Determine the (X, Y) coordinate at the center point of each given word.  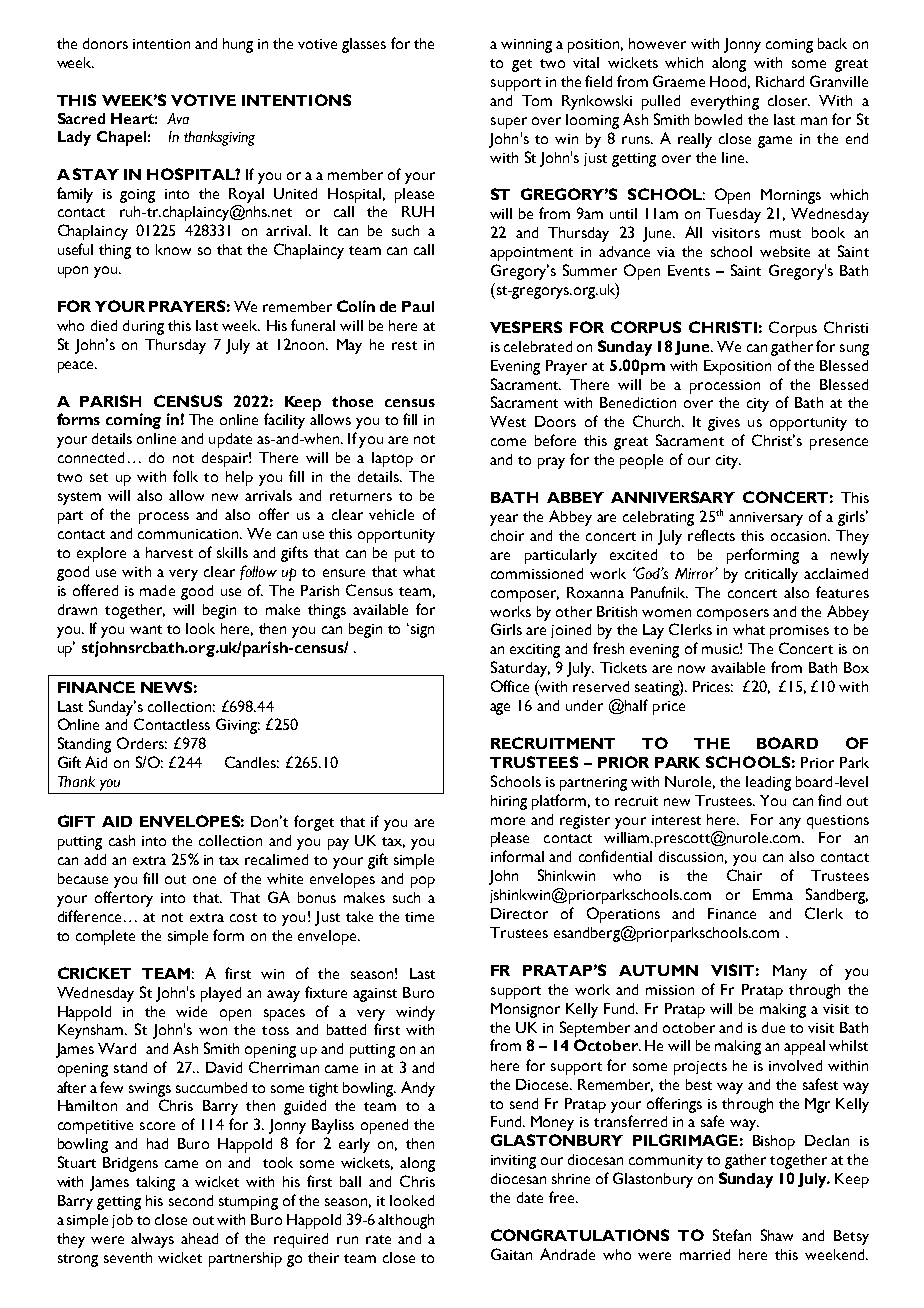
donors (105, 43)
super (509, 123)
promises (799, 632)
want (146, 629)
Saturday (520, 669)
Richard (780, 81)
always (152, 1240)
